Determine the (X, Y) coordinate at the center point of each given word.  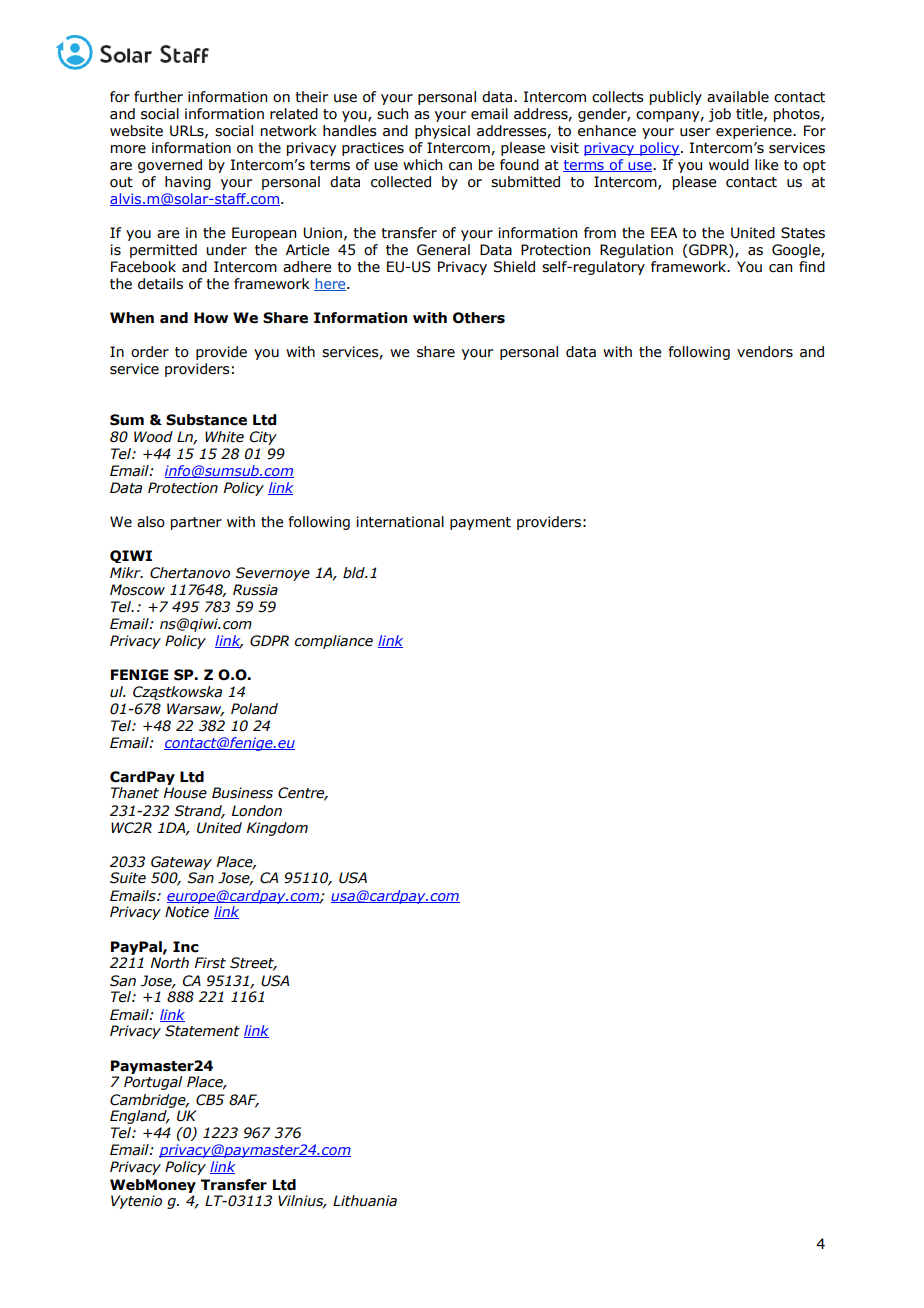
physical (442, 132)
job (720, 115)
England (139, 1117)
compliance (334, 642)
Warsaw (195, 710)
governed (170, 166)
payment (480, 523)
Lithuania (365, 1201)
